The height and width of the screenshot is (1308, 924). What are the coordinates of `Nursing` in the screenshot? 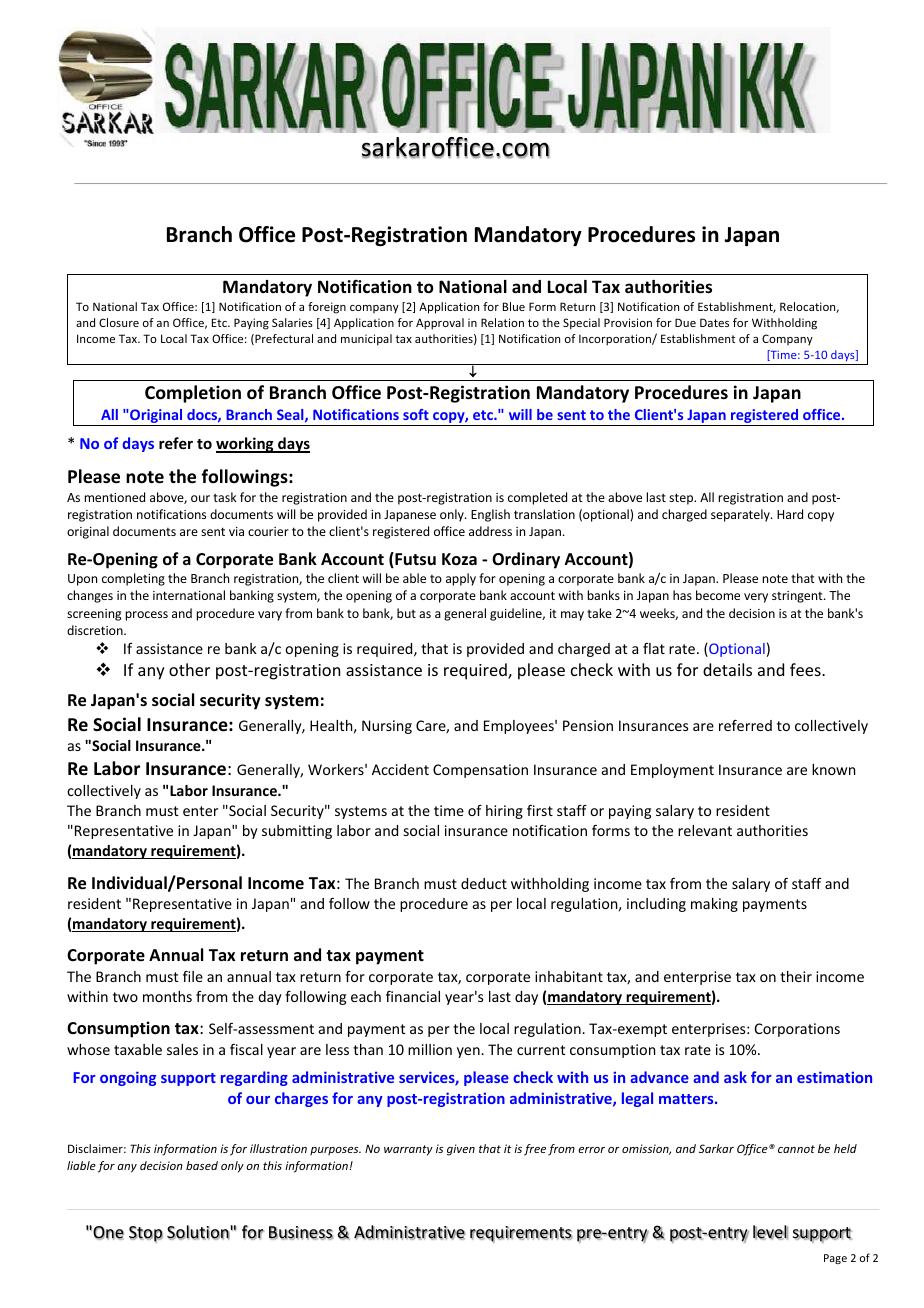 It's located at (387, 727).
